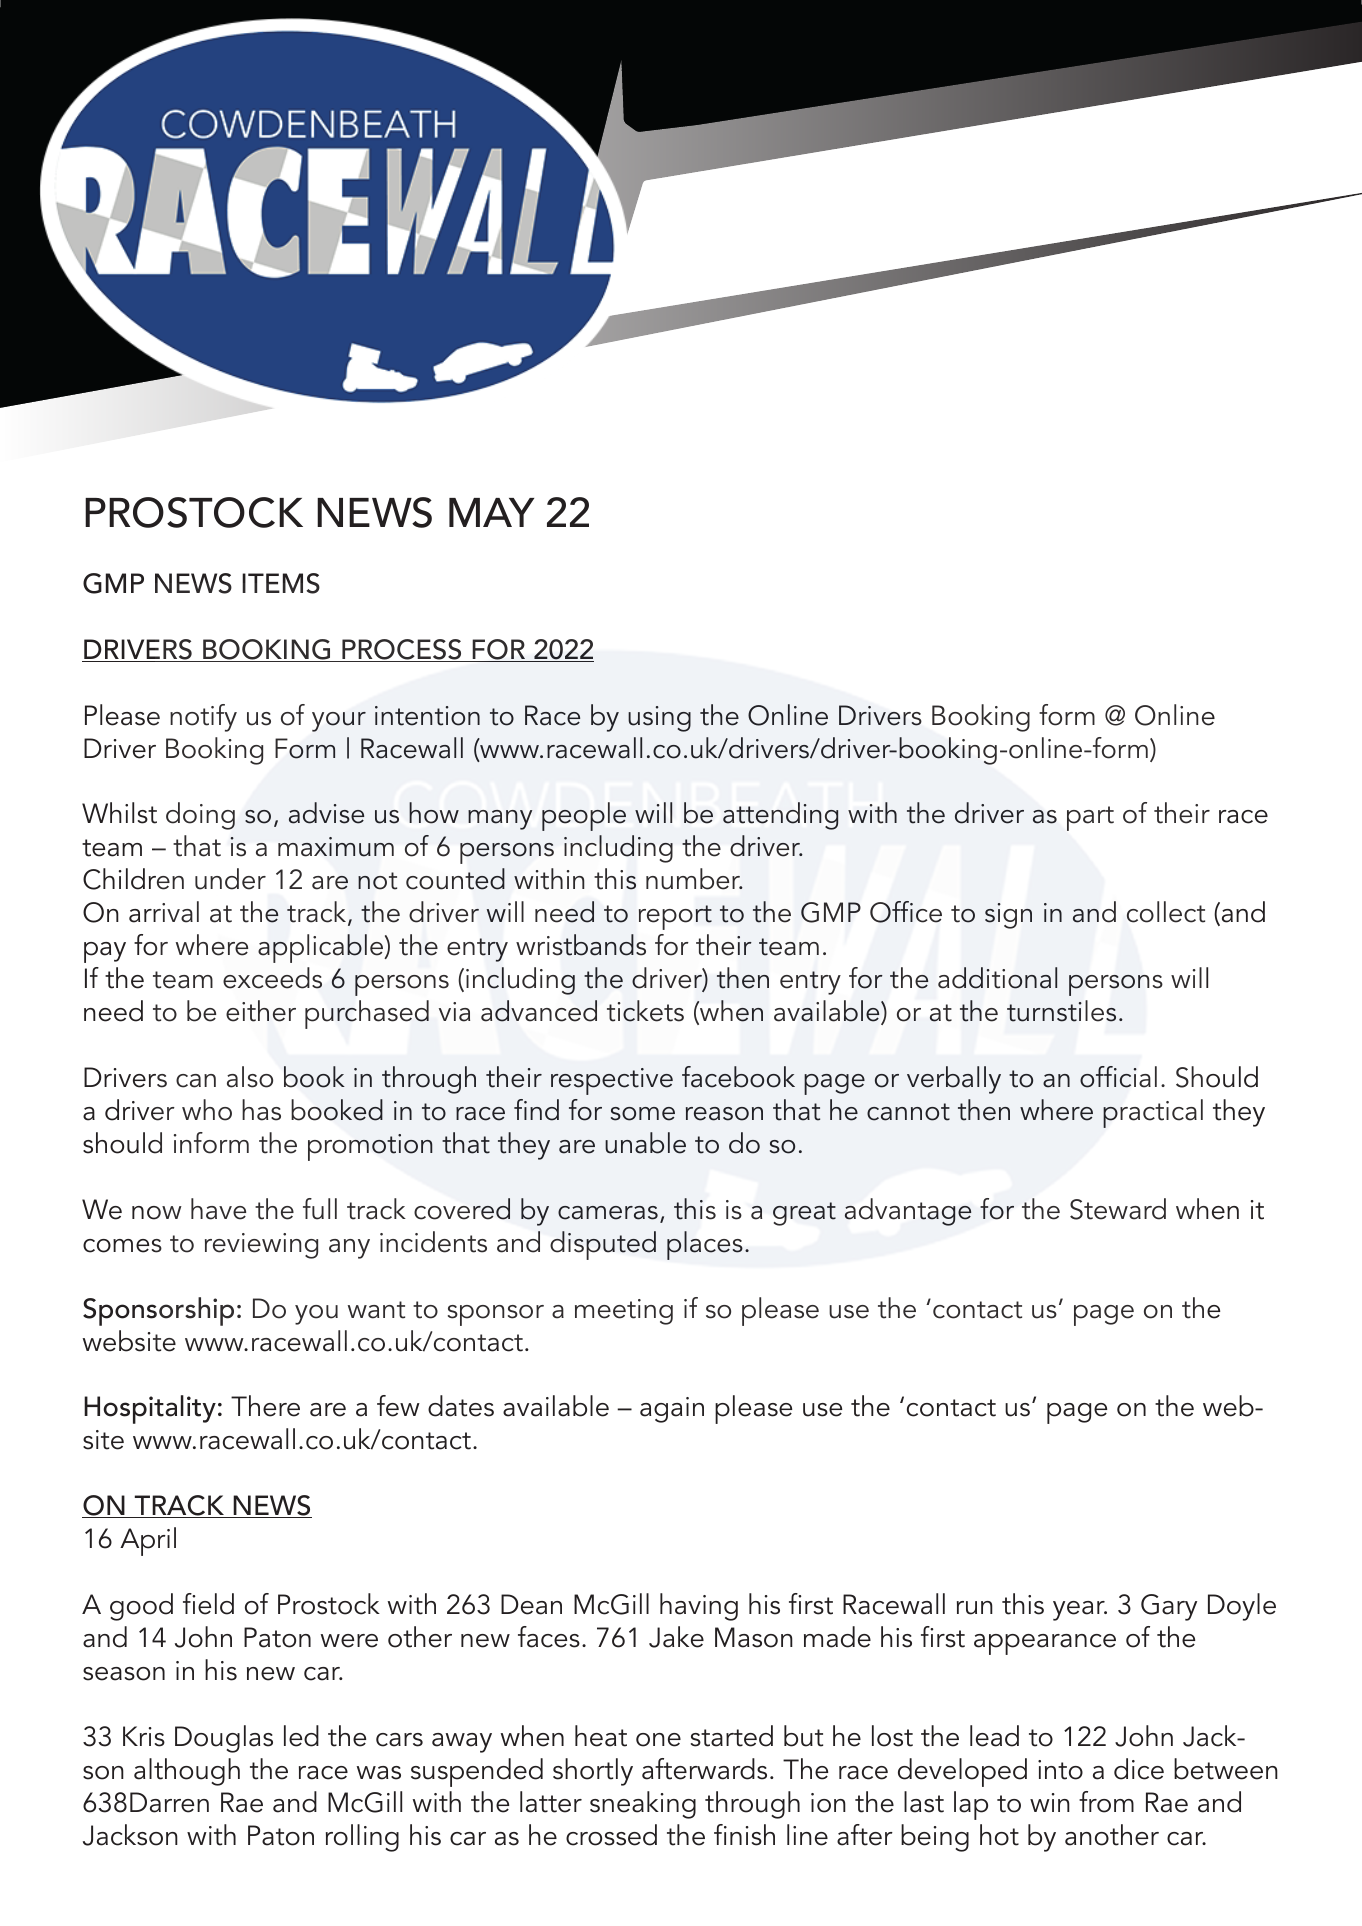 This screenshot has height=1926, width=1362. I want to click on April, so click(148, 1541).
